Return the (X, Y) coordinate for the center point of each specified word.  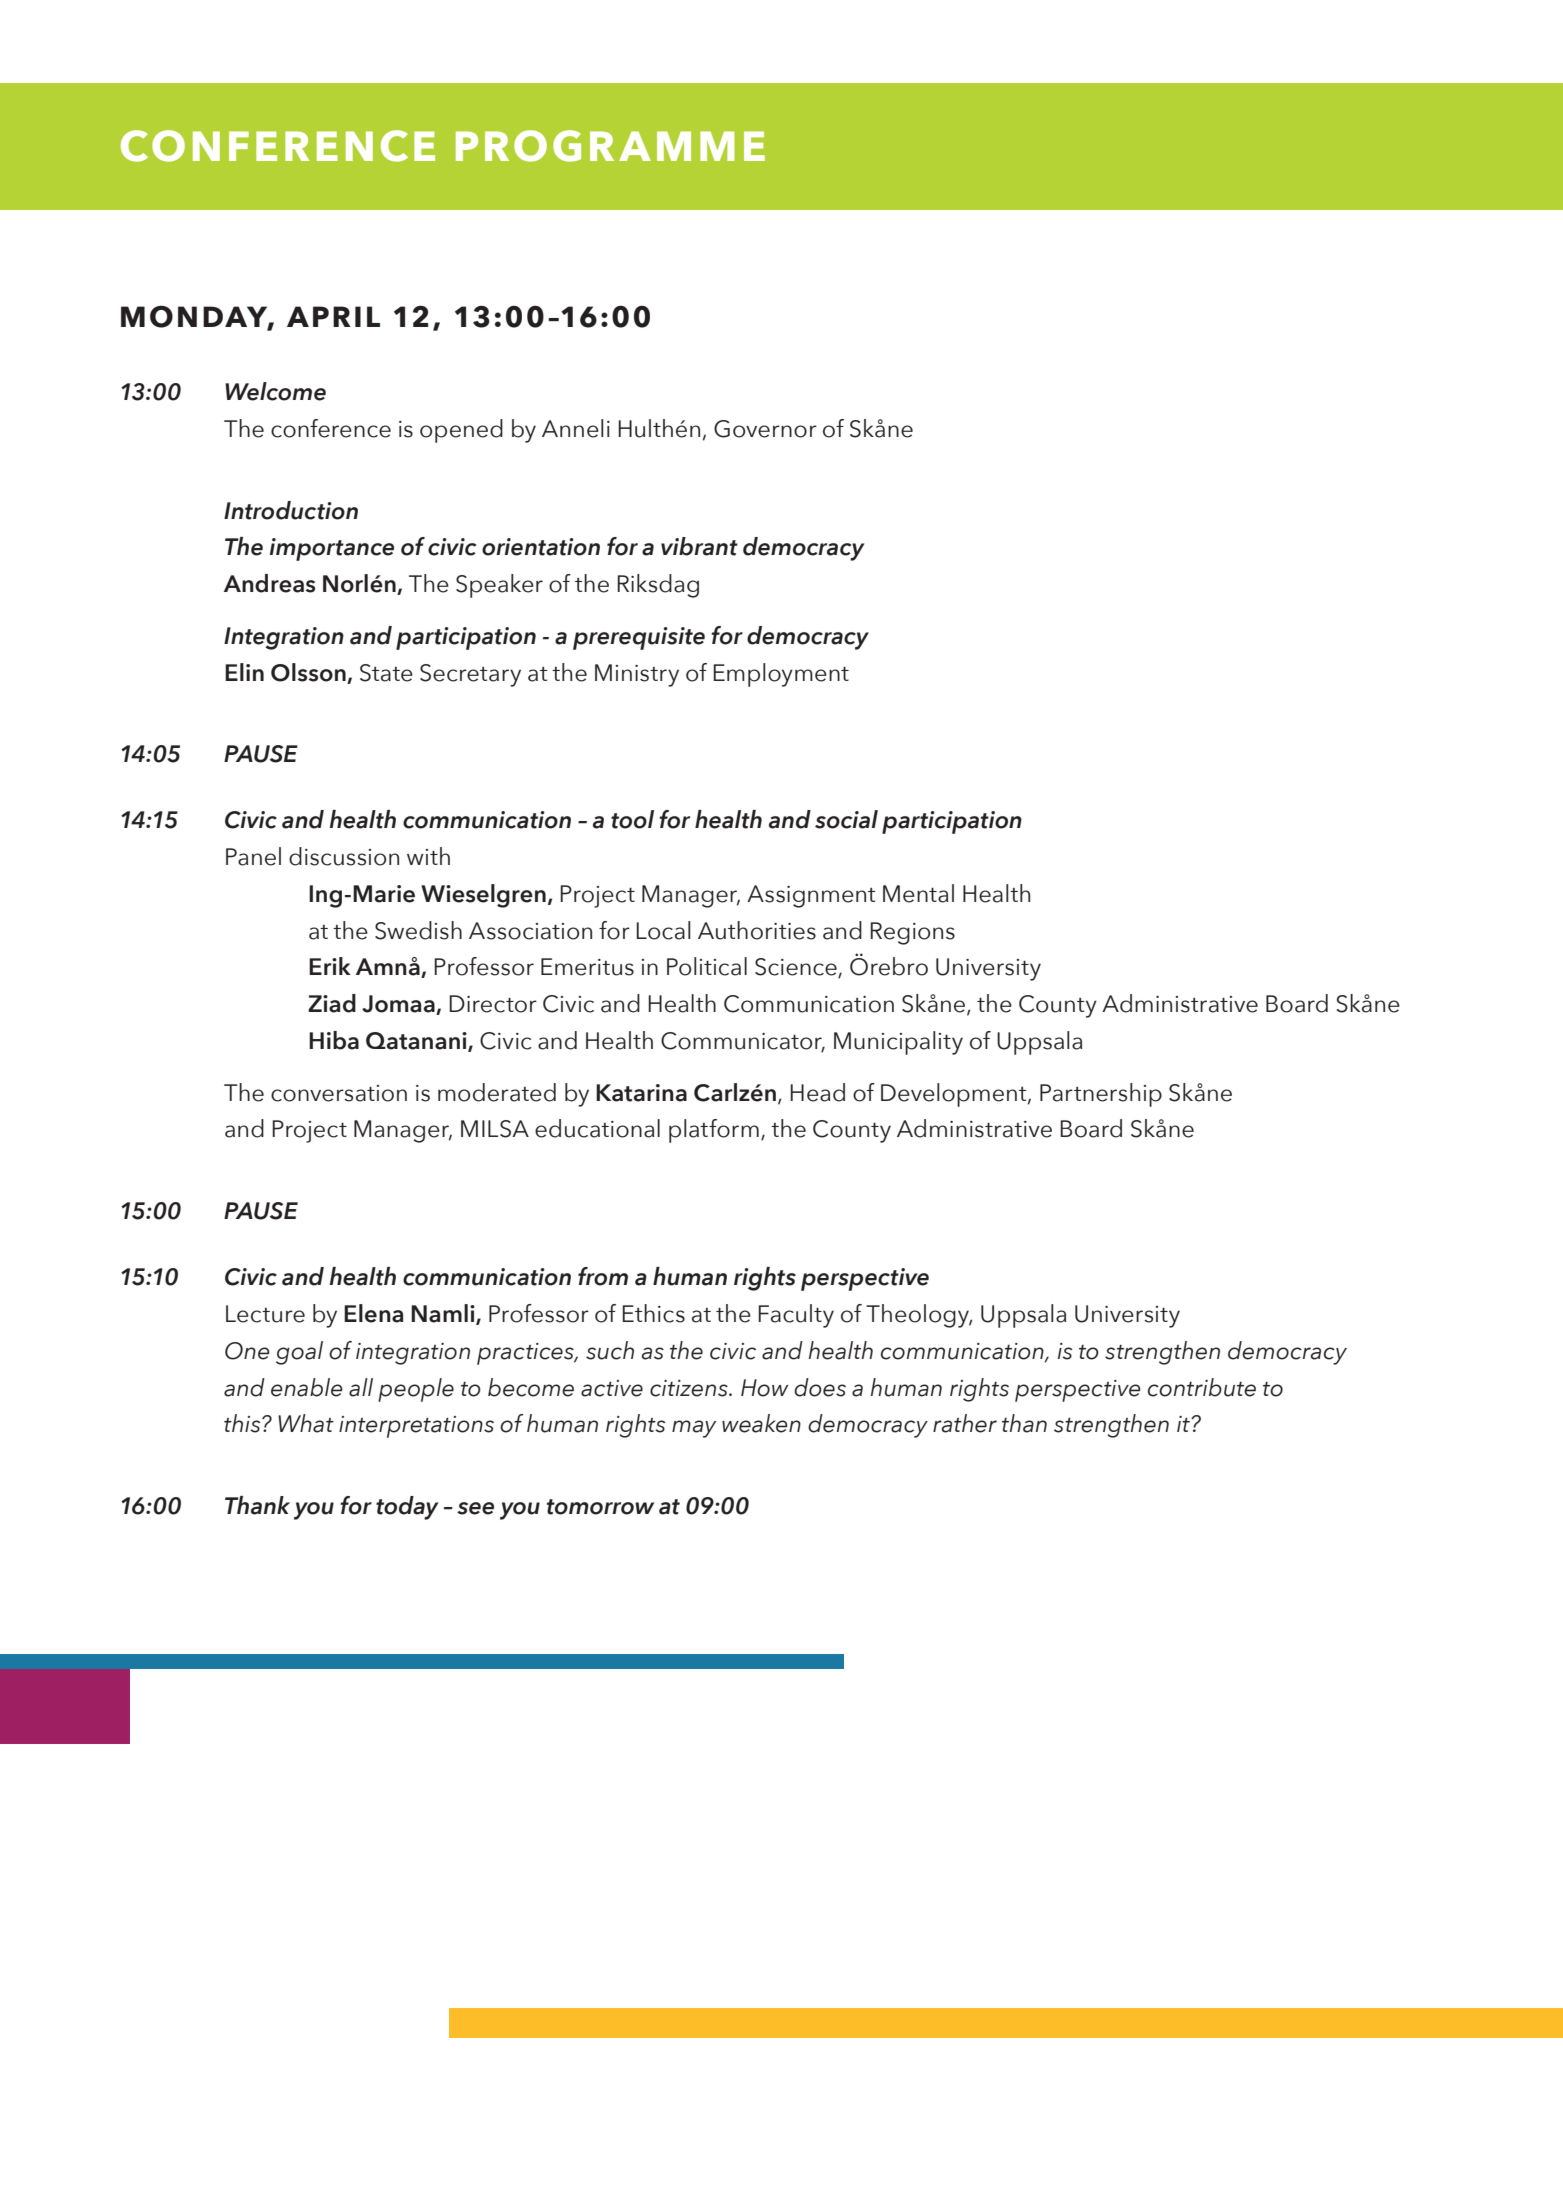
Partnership (1101, 1095)
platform (714, 1131)
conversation (339, 1093)
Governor (765, 429)
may (694, 1429)
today (407, 1508)
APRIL (333, 316)
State (386, 673)
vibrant (699, 546)
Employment (781, 675)
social (846, 819)
